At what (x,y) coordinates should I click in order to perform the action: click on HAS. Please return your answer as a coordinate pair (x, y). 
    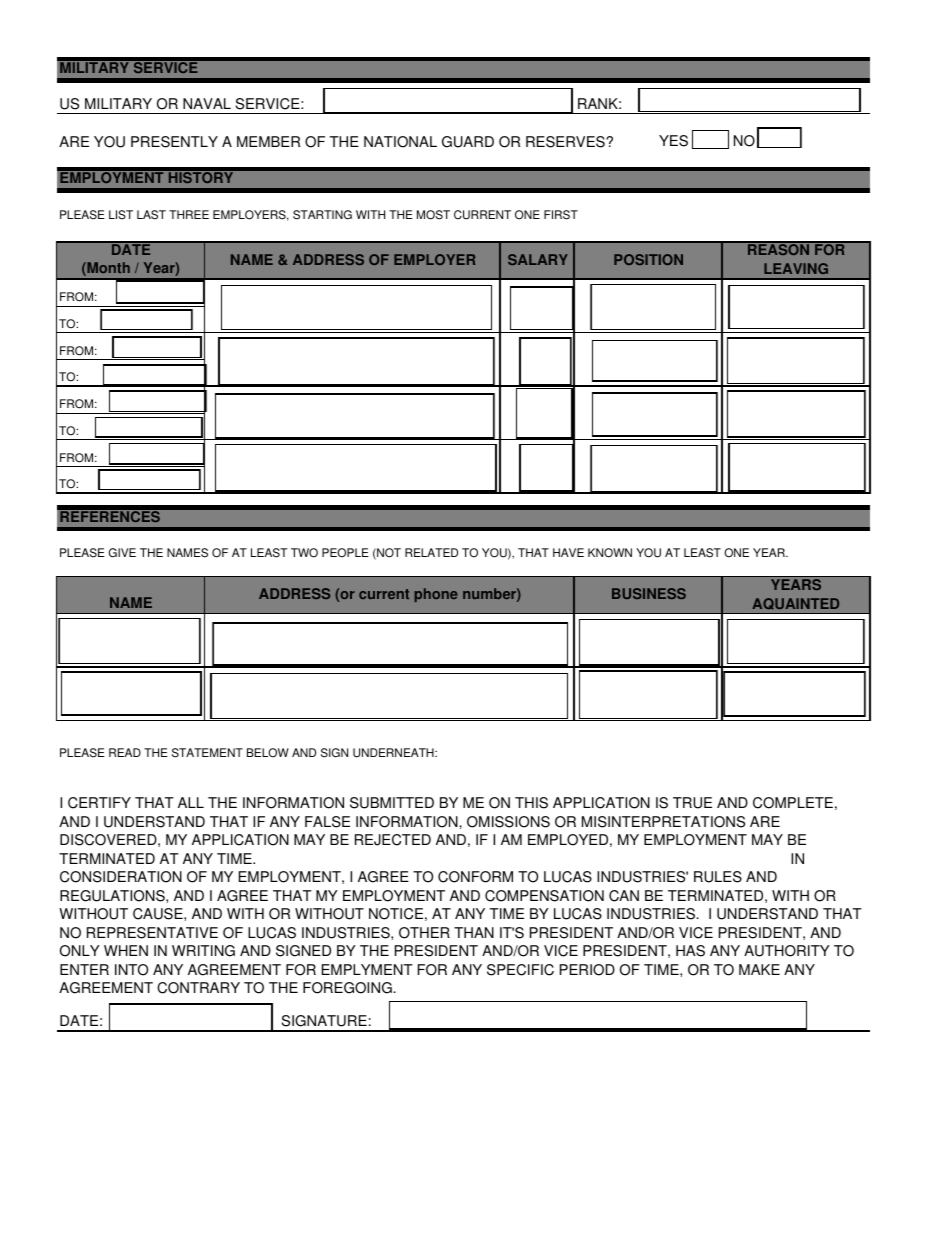
    Looking at the image, I should click on (690, 951).
